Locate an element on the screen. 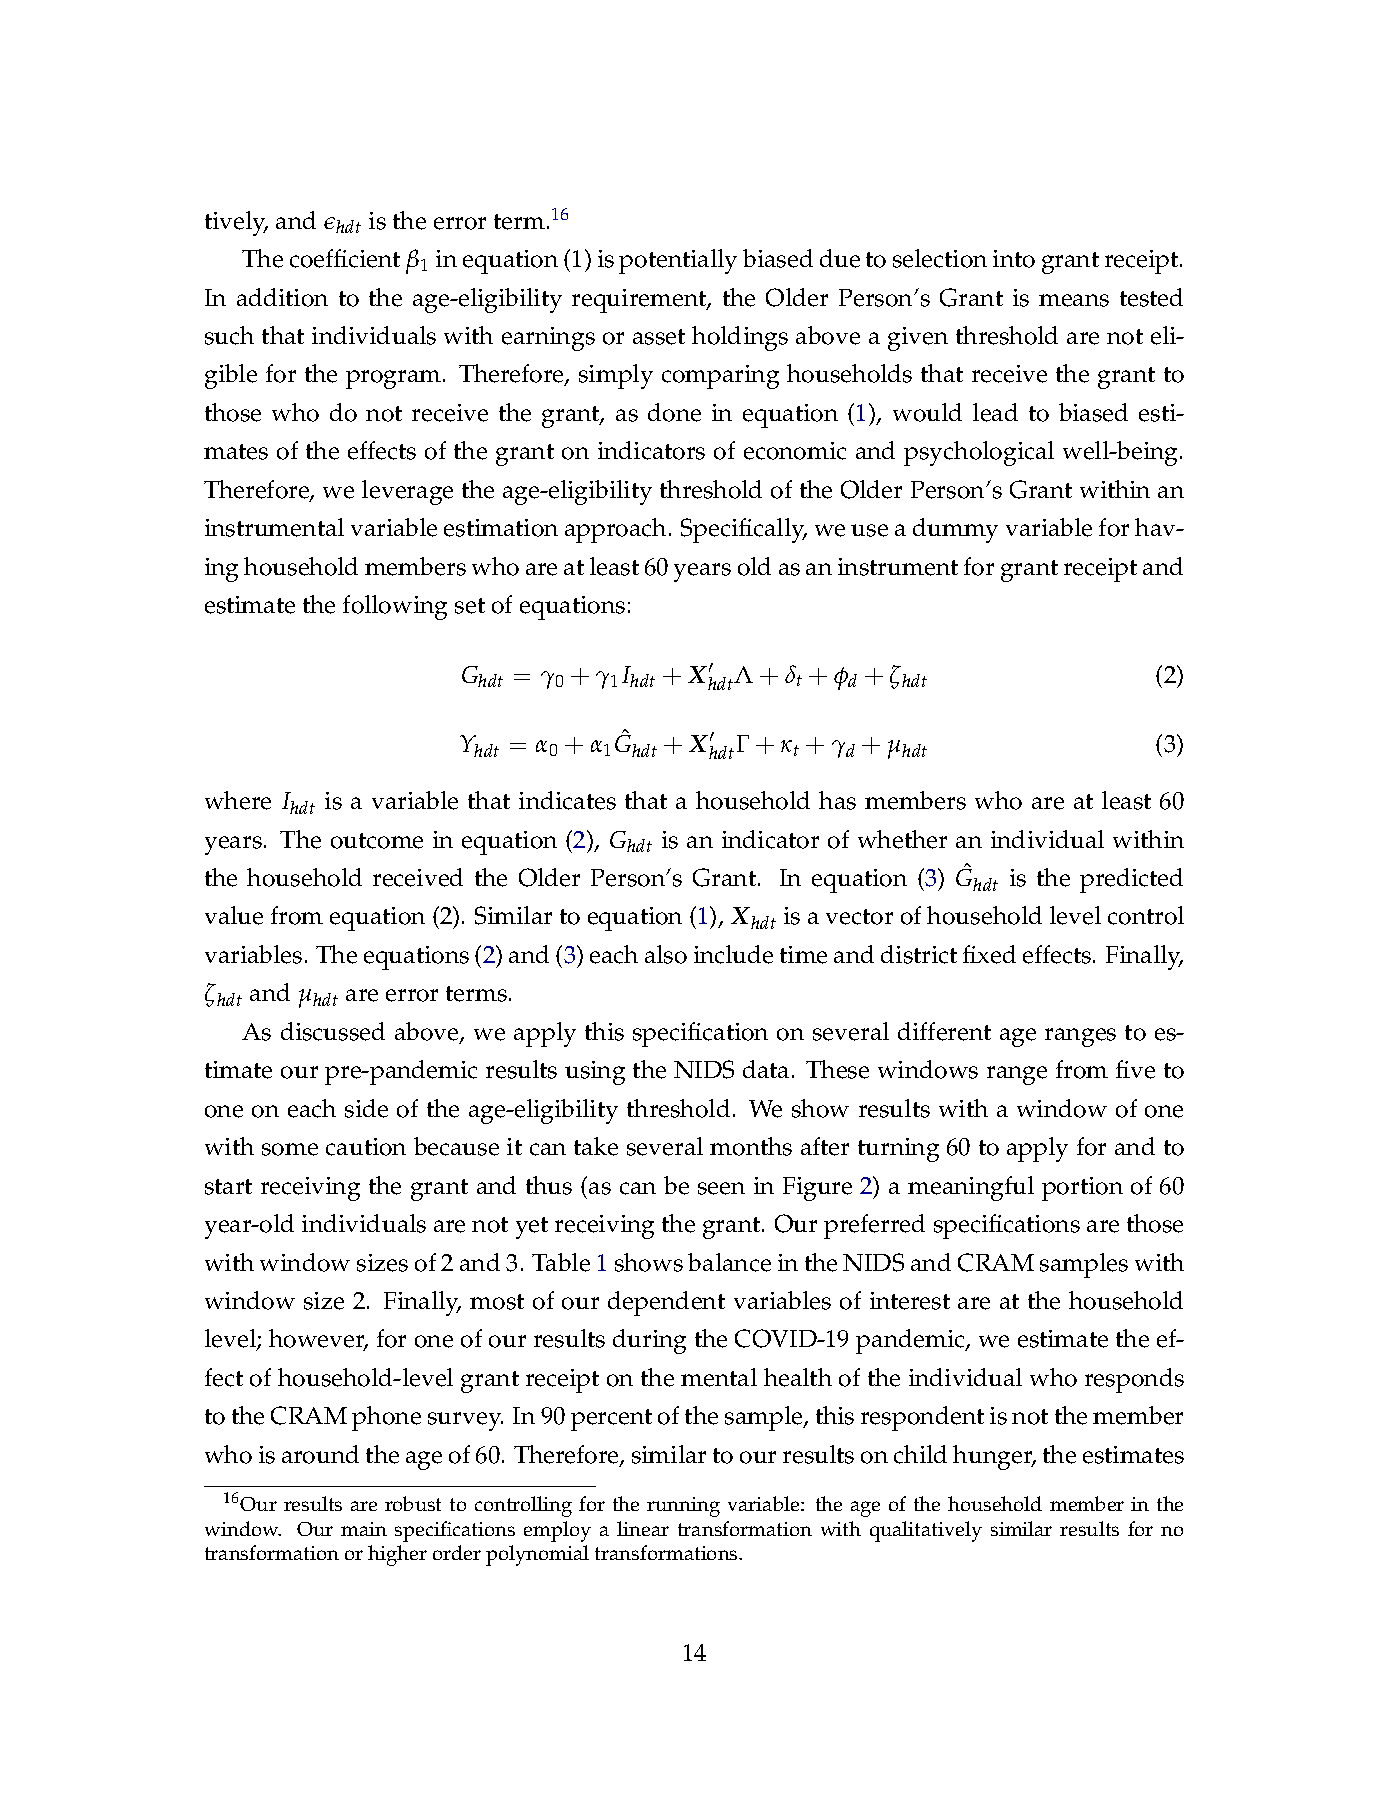  coefficient is located at coordinates (345, 258).
